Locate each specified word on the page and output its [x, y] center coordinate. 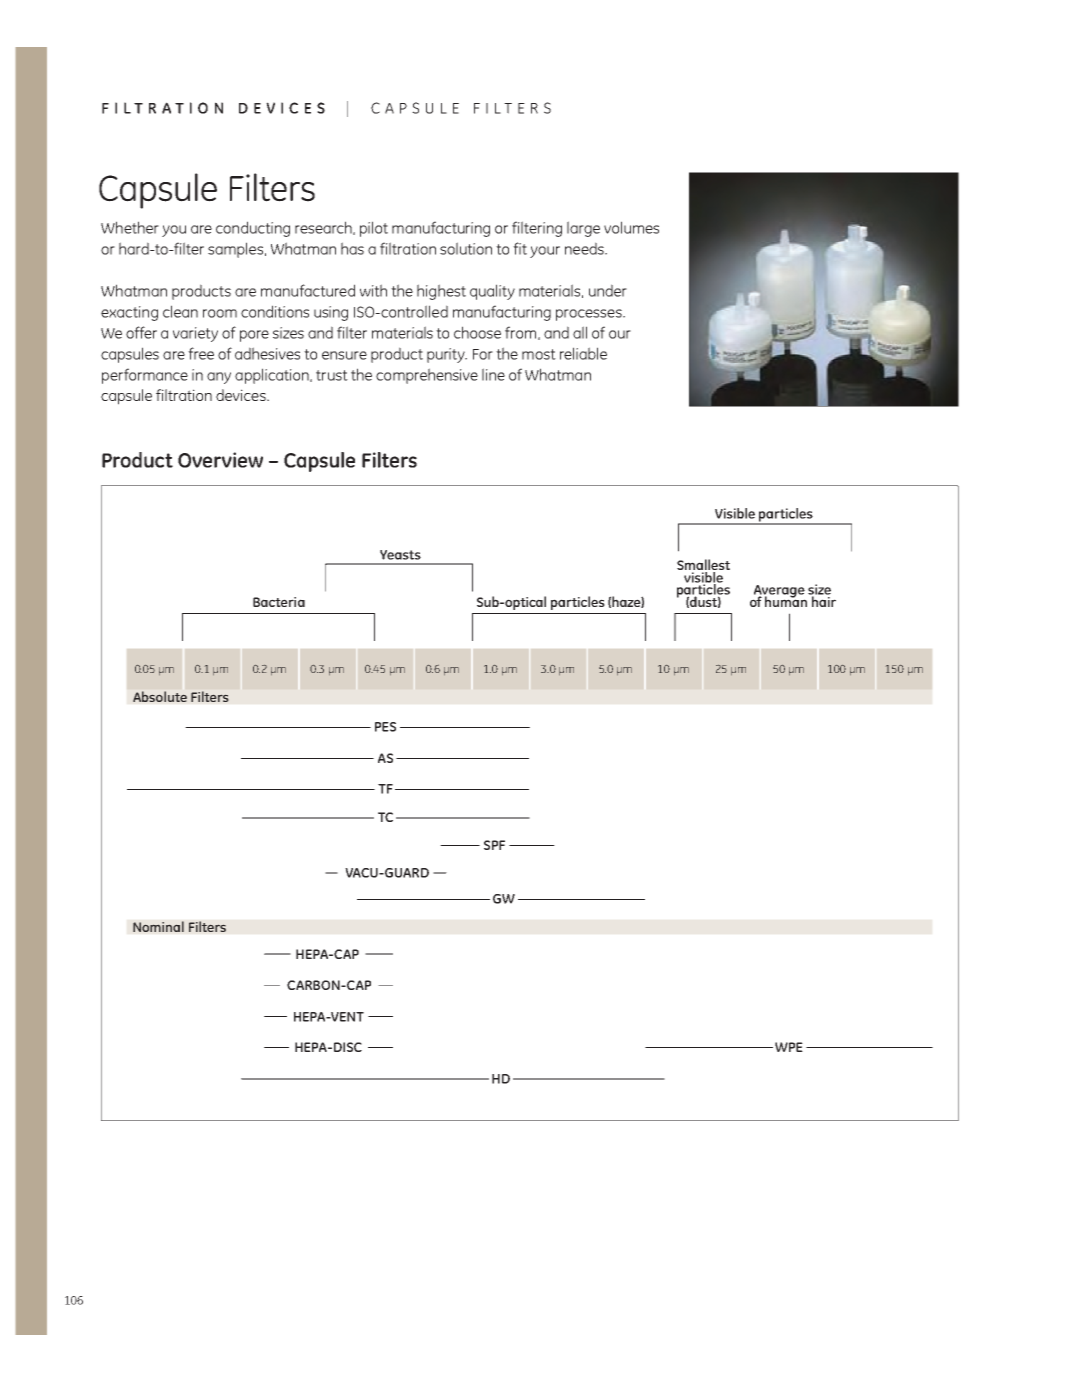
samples [237, 250]
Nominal [158, 926]
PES [385, 727]
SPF [494, 845]
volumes [631, 227]
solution [466, 248]
